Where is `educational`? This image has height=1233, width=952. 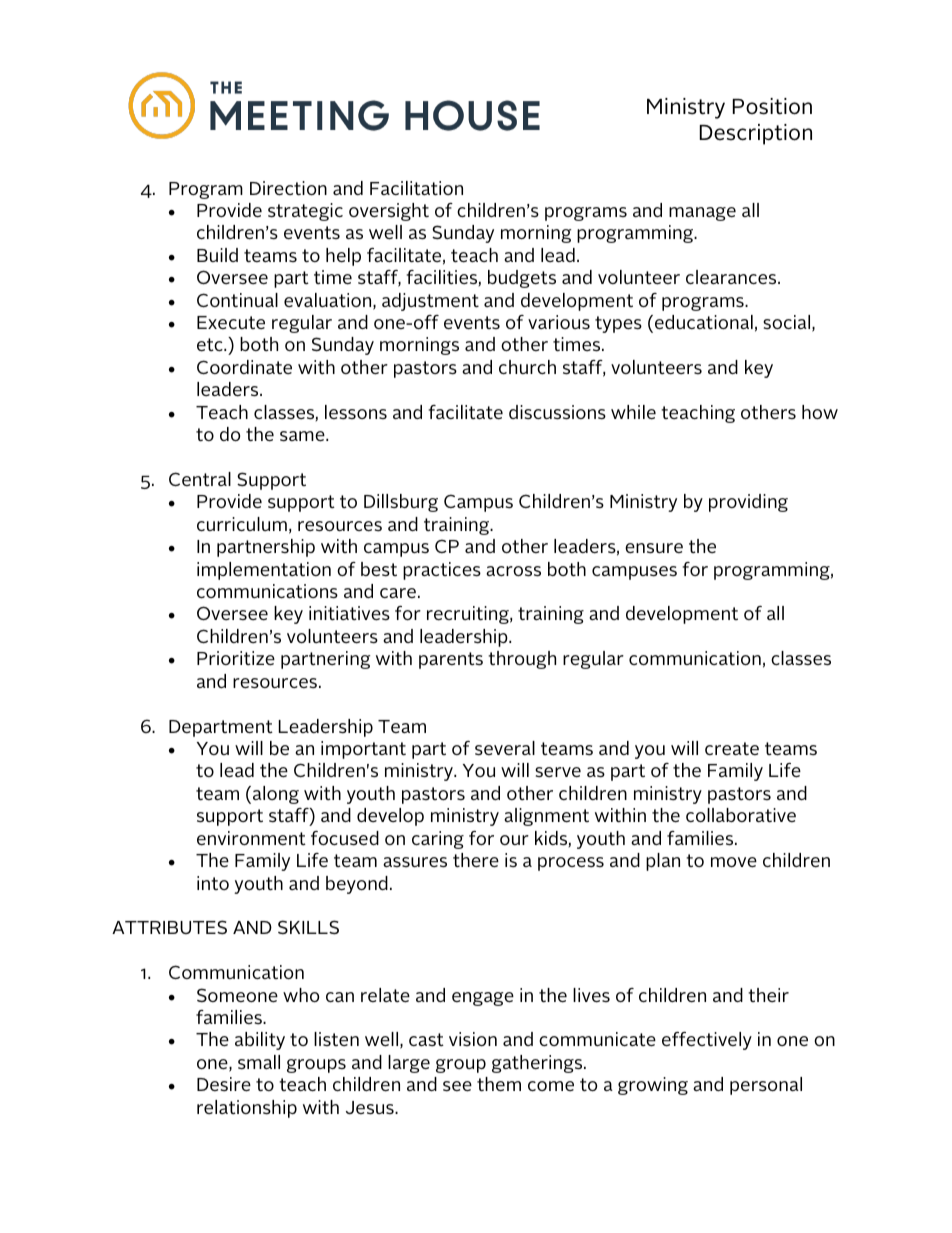 educational is located at coordinates (704, 322).
